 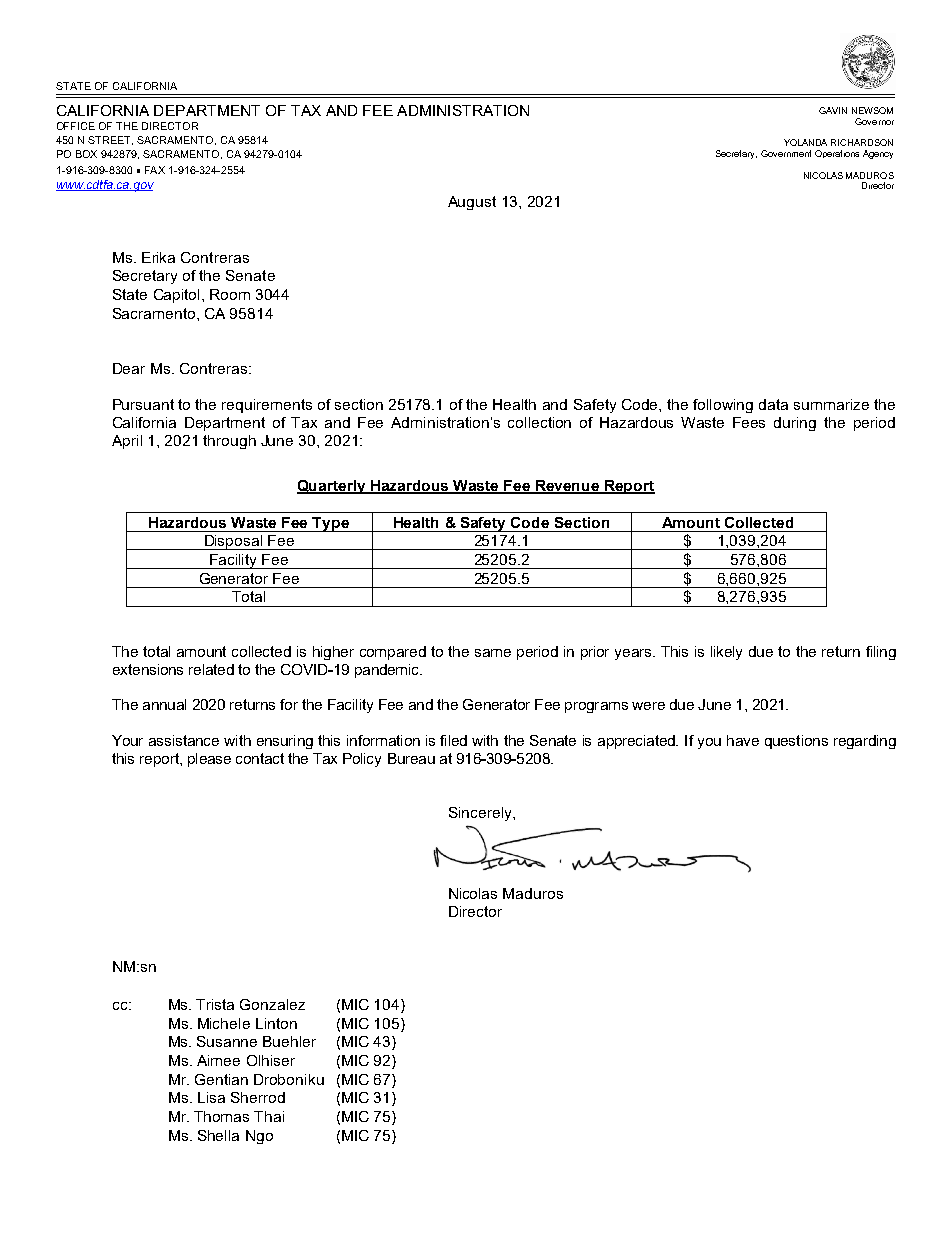 What do you see at coordinates (786, 153) in the document?
I see `Government` at bounding box center [786, 153].
